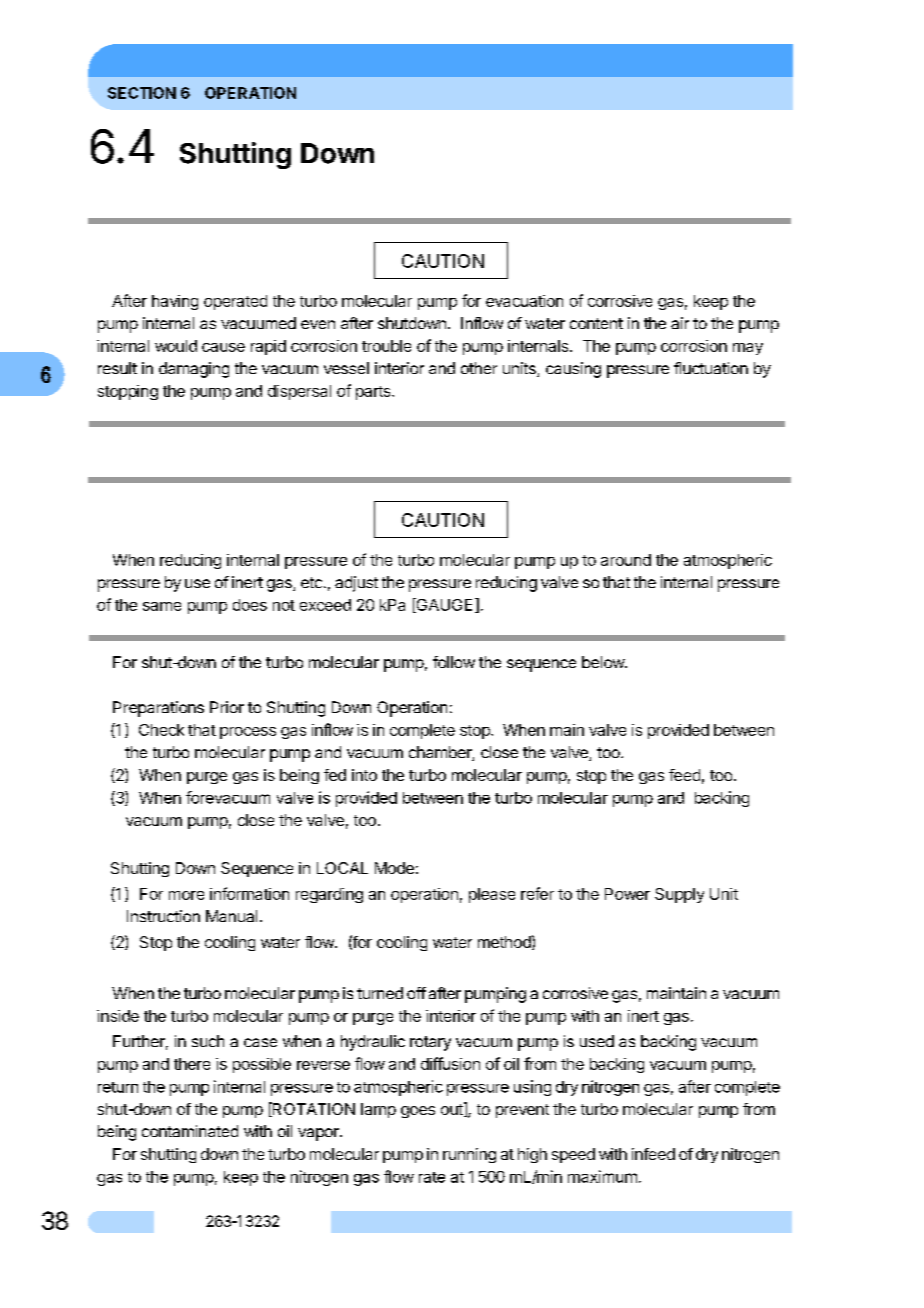 The height and width of the screenshot is (1308, 924). What do you see at coordinates (604, 662) in the screenshot?
I see `below` at bounding box center [604, 662].
